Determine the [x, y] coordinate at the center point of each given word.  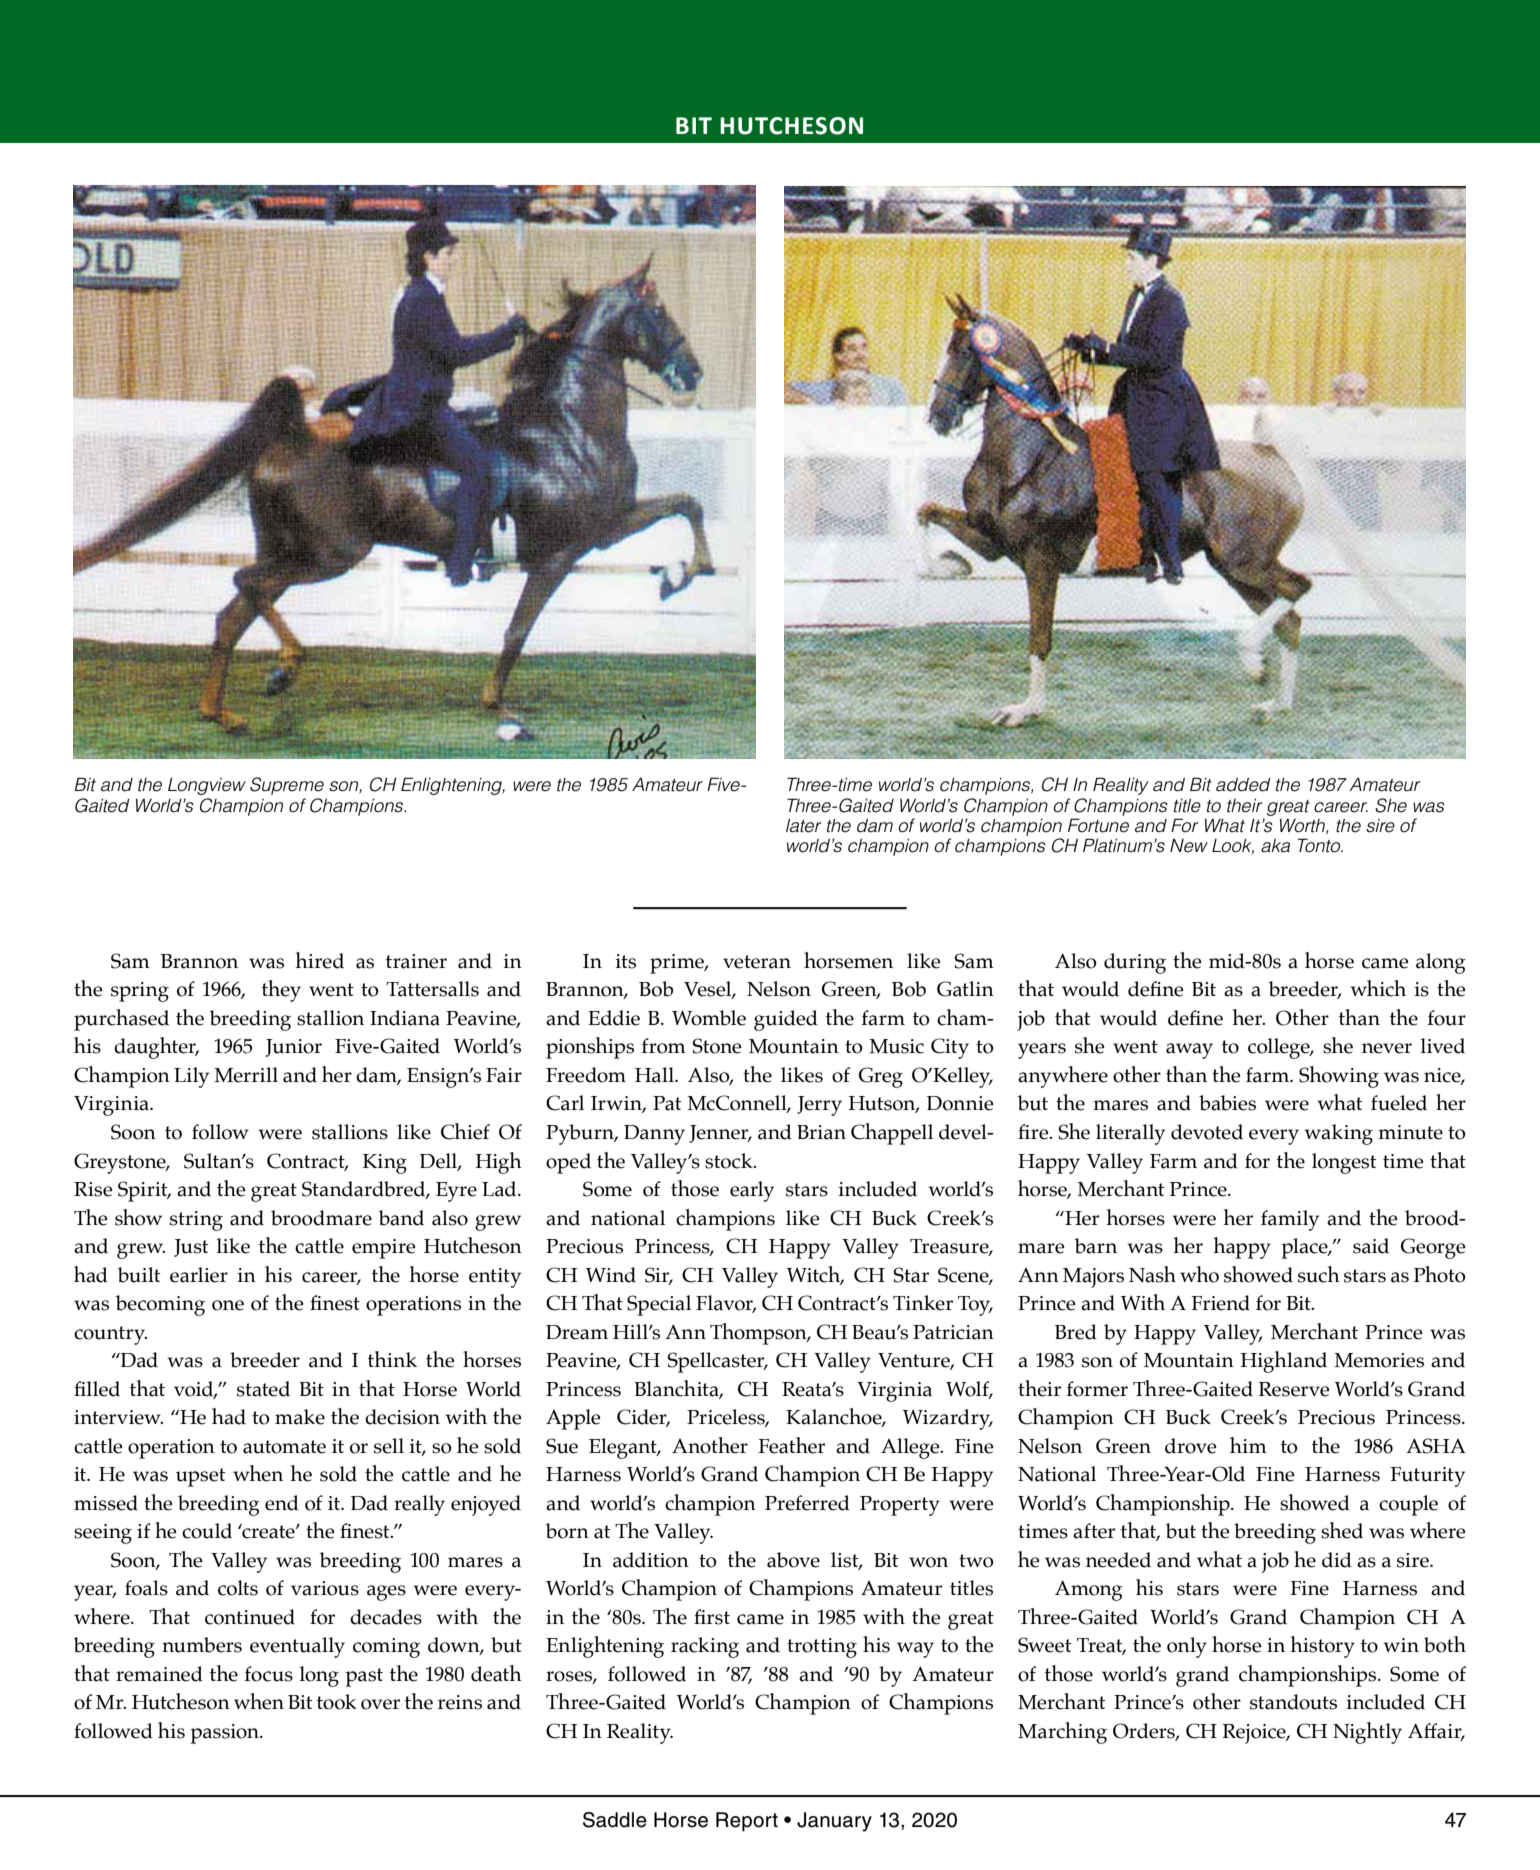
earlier [199, 1275]
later [804, 826]
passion [225, 1734]
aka [1275, 846]
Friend [1220, 1303]
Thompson [759, 1334]
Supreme [287, 786]
